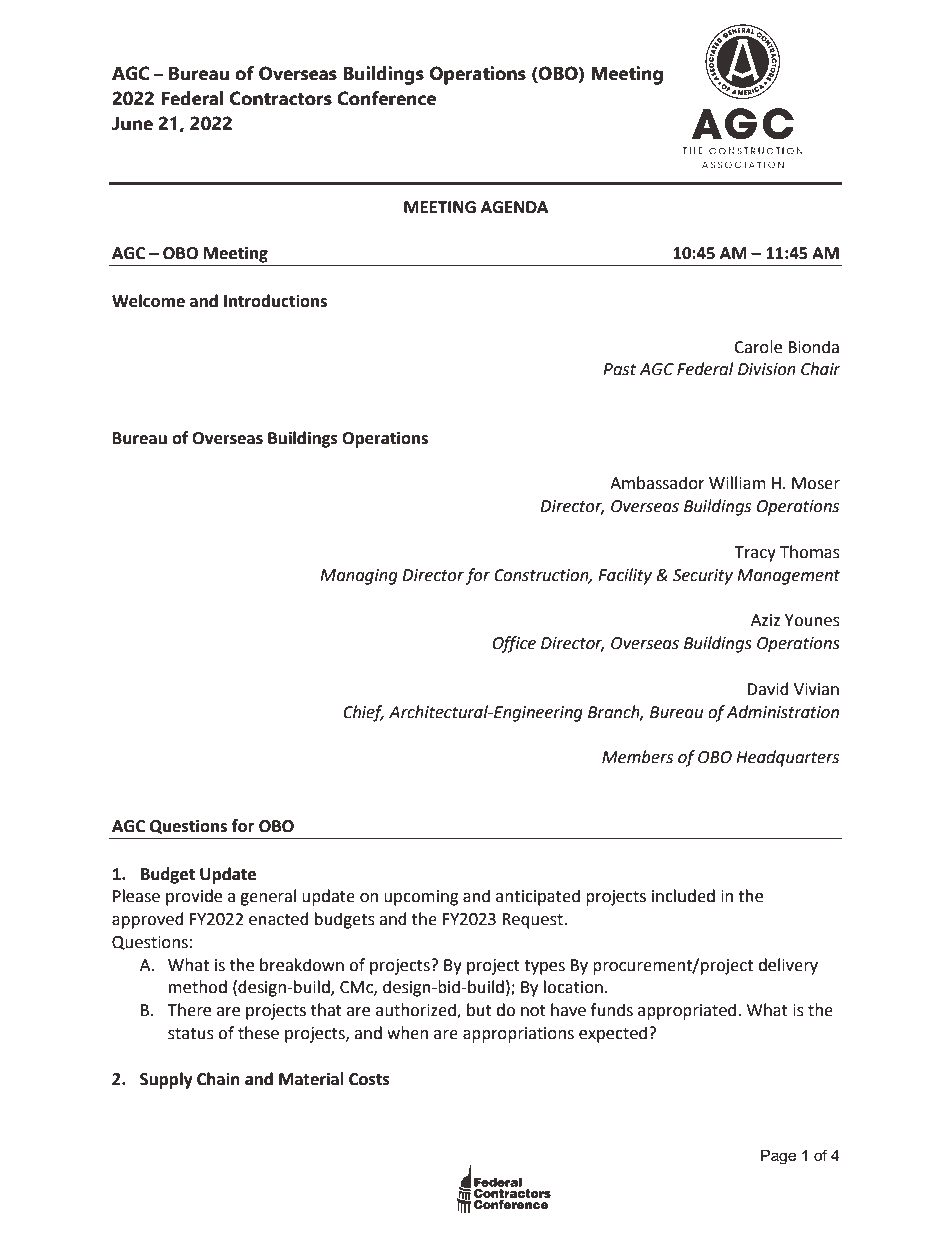 The width and height of the document is (952, 1233). I want to click on Contractors, so click(281, 98).
